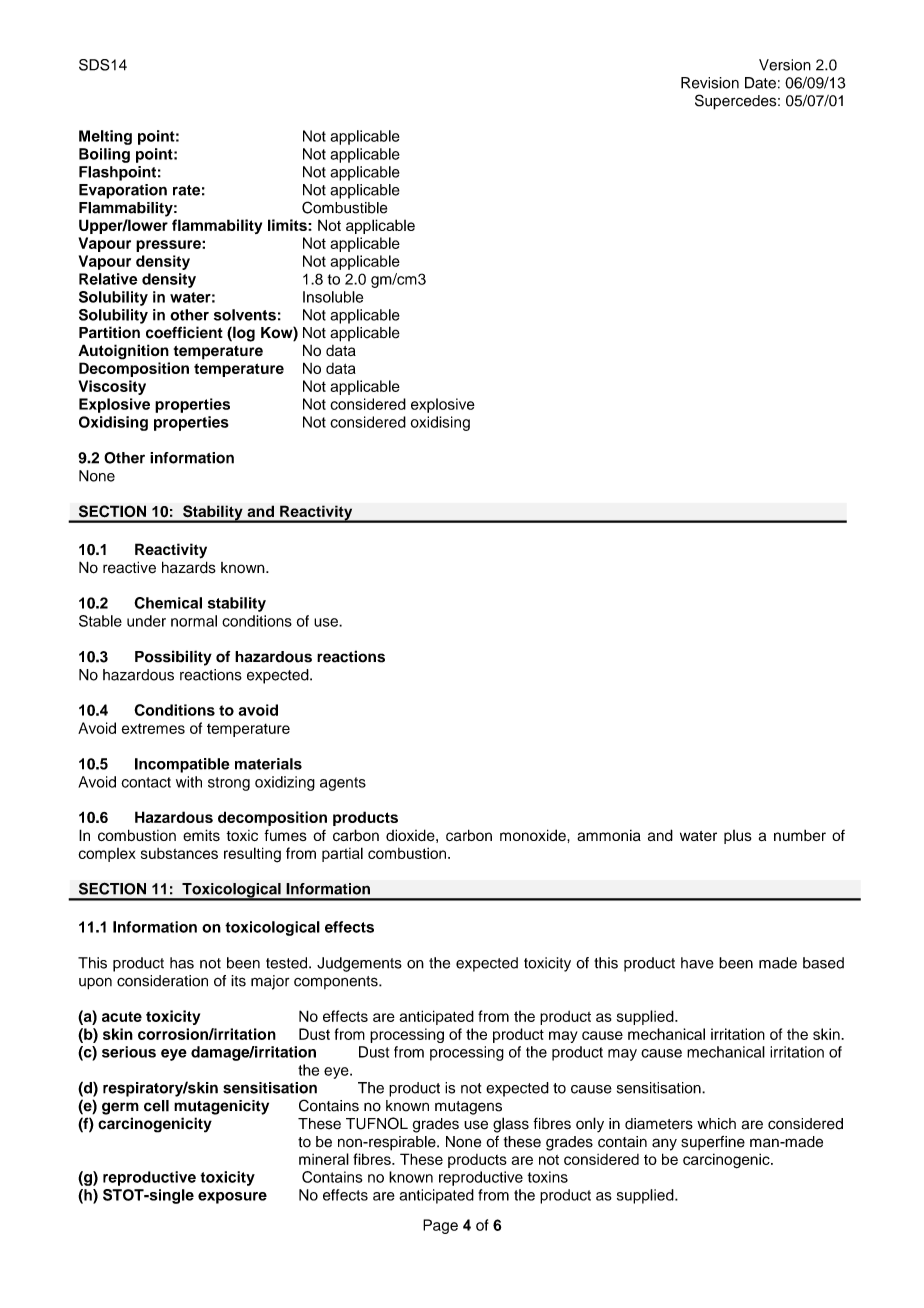  What do you see at coordinates (201, 835) in the document?
I see `emits` at bounding box center [201, 835].
